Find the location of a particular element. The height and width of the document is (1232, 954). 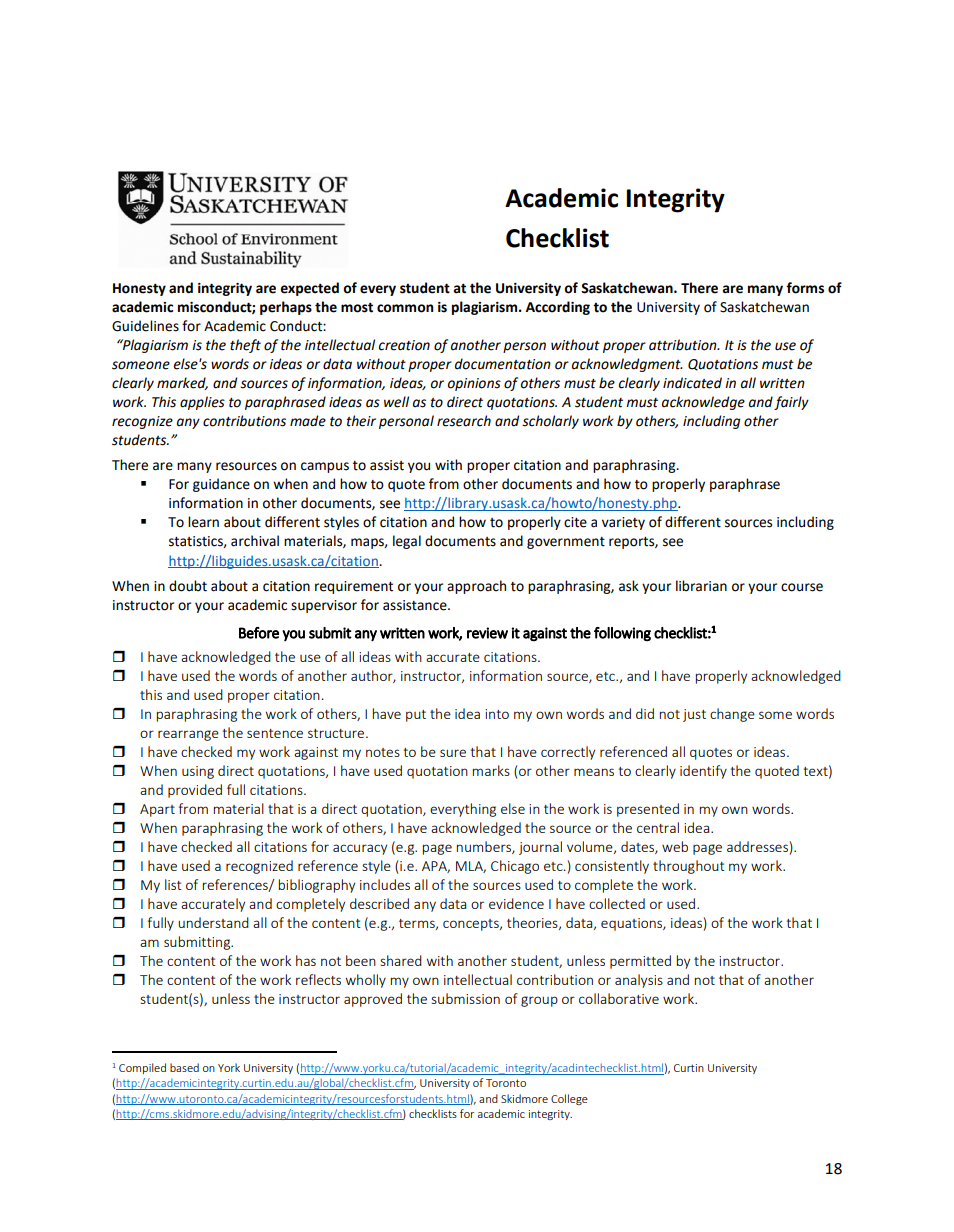

web is located at coordinates (675, 846).
